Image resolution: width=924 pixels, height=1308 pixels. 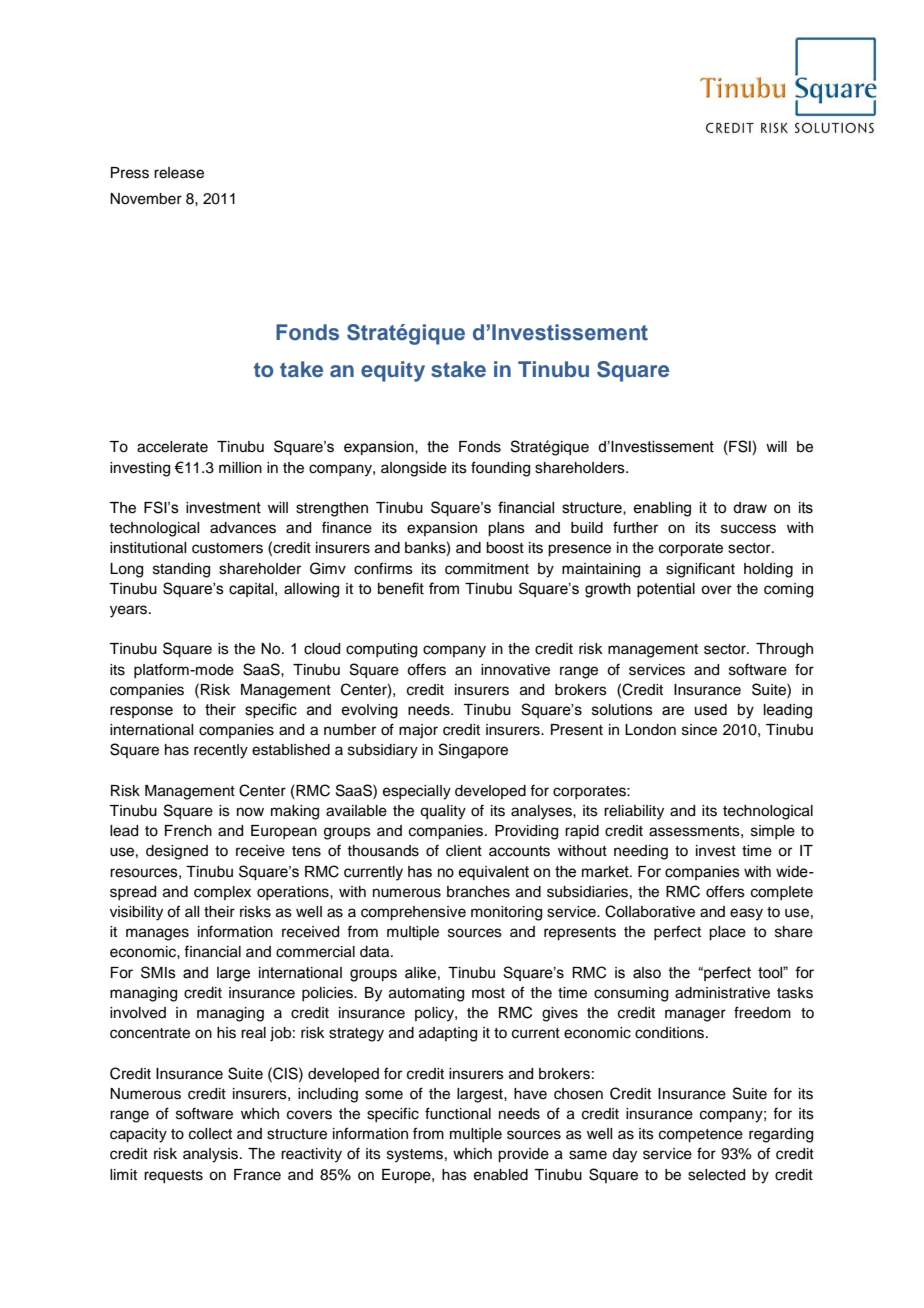 I want to click on functional, so click(x=458, y=1113).
